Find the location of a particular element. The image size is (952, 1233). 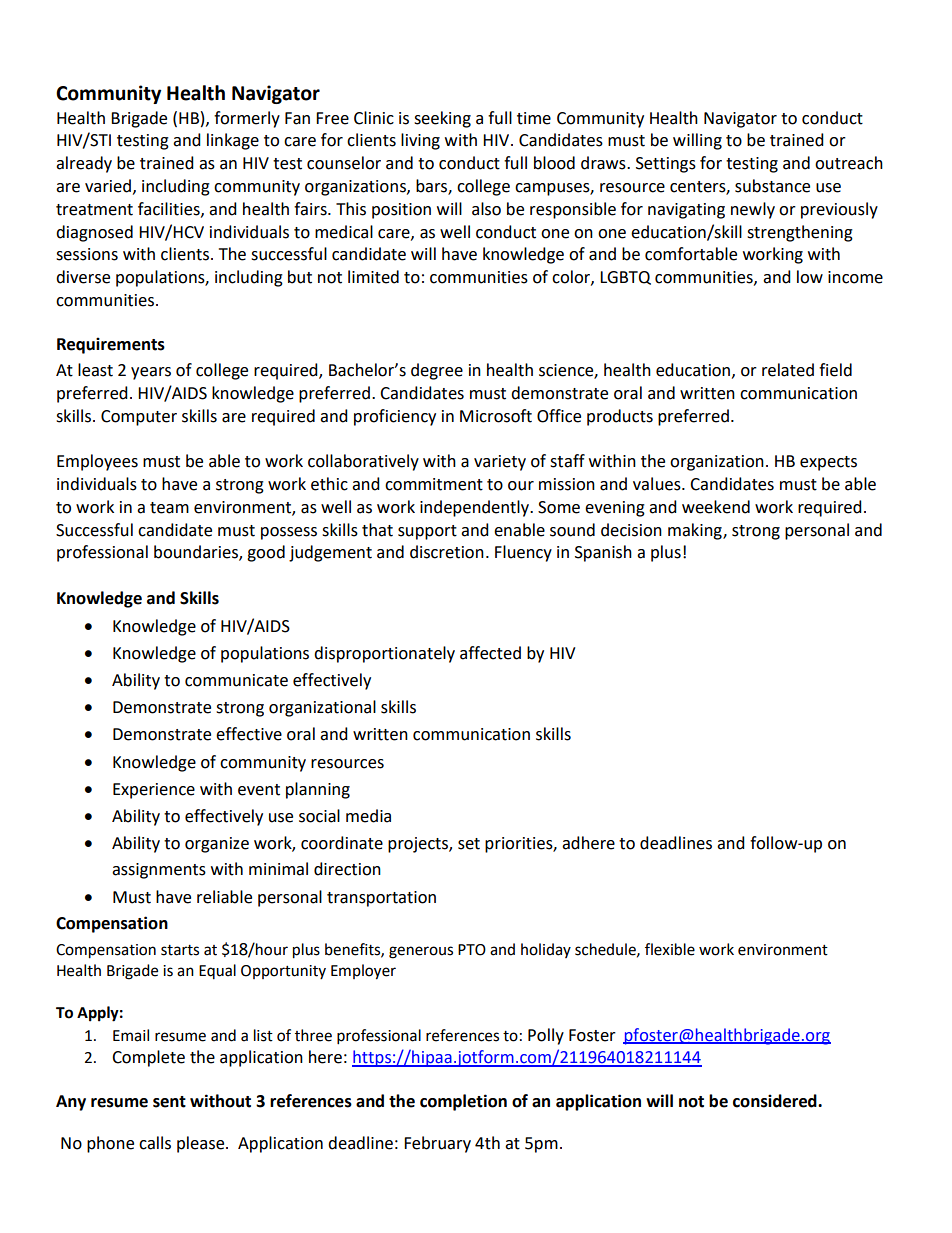

completion is located at coordinates (463, 1102).
